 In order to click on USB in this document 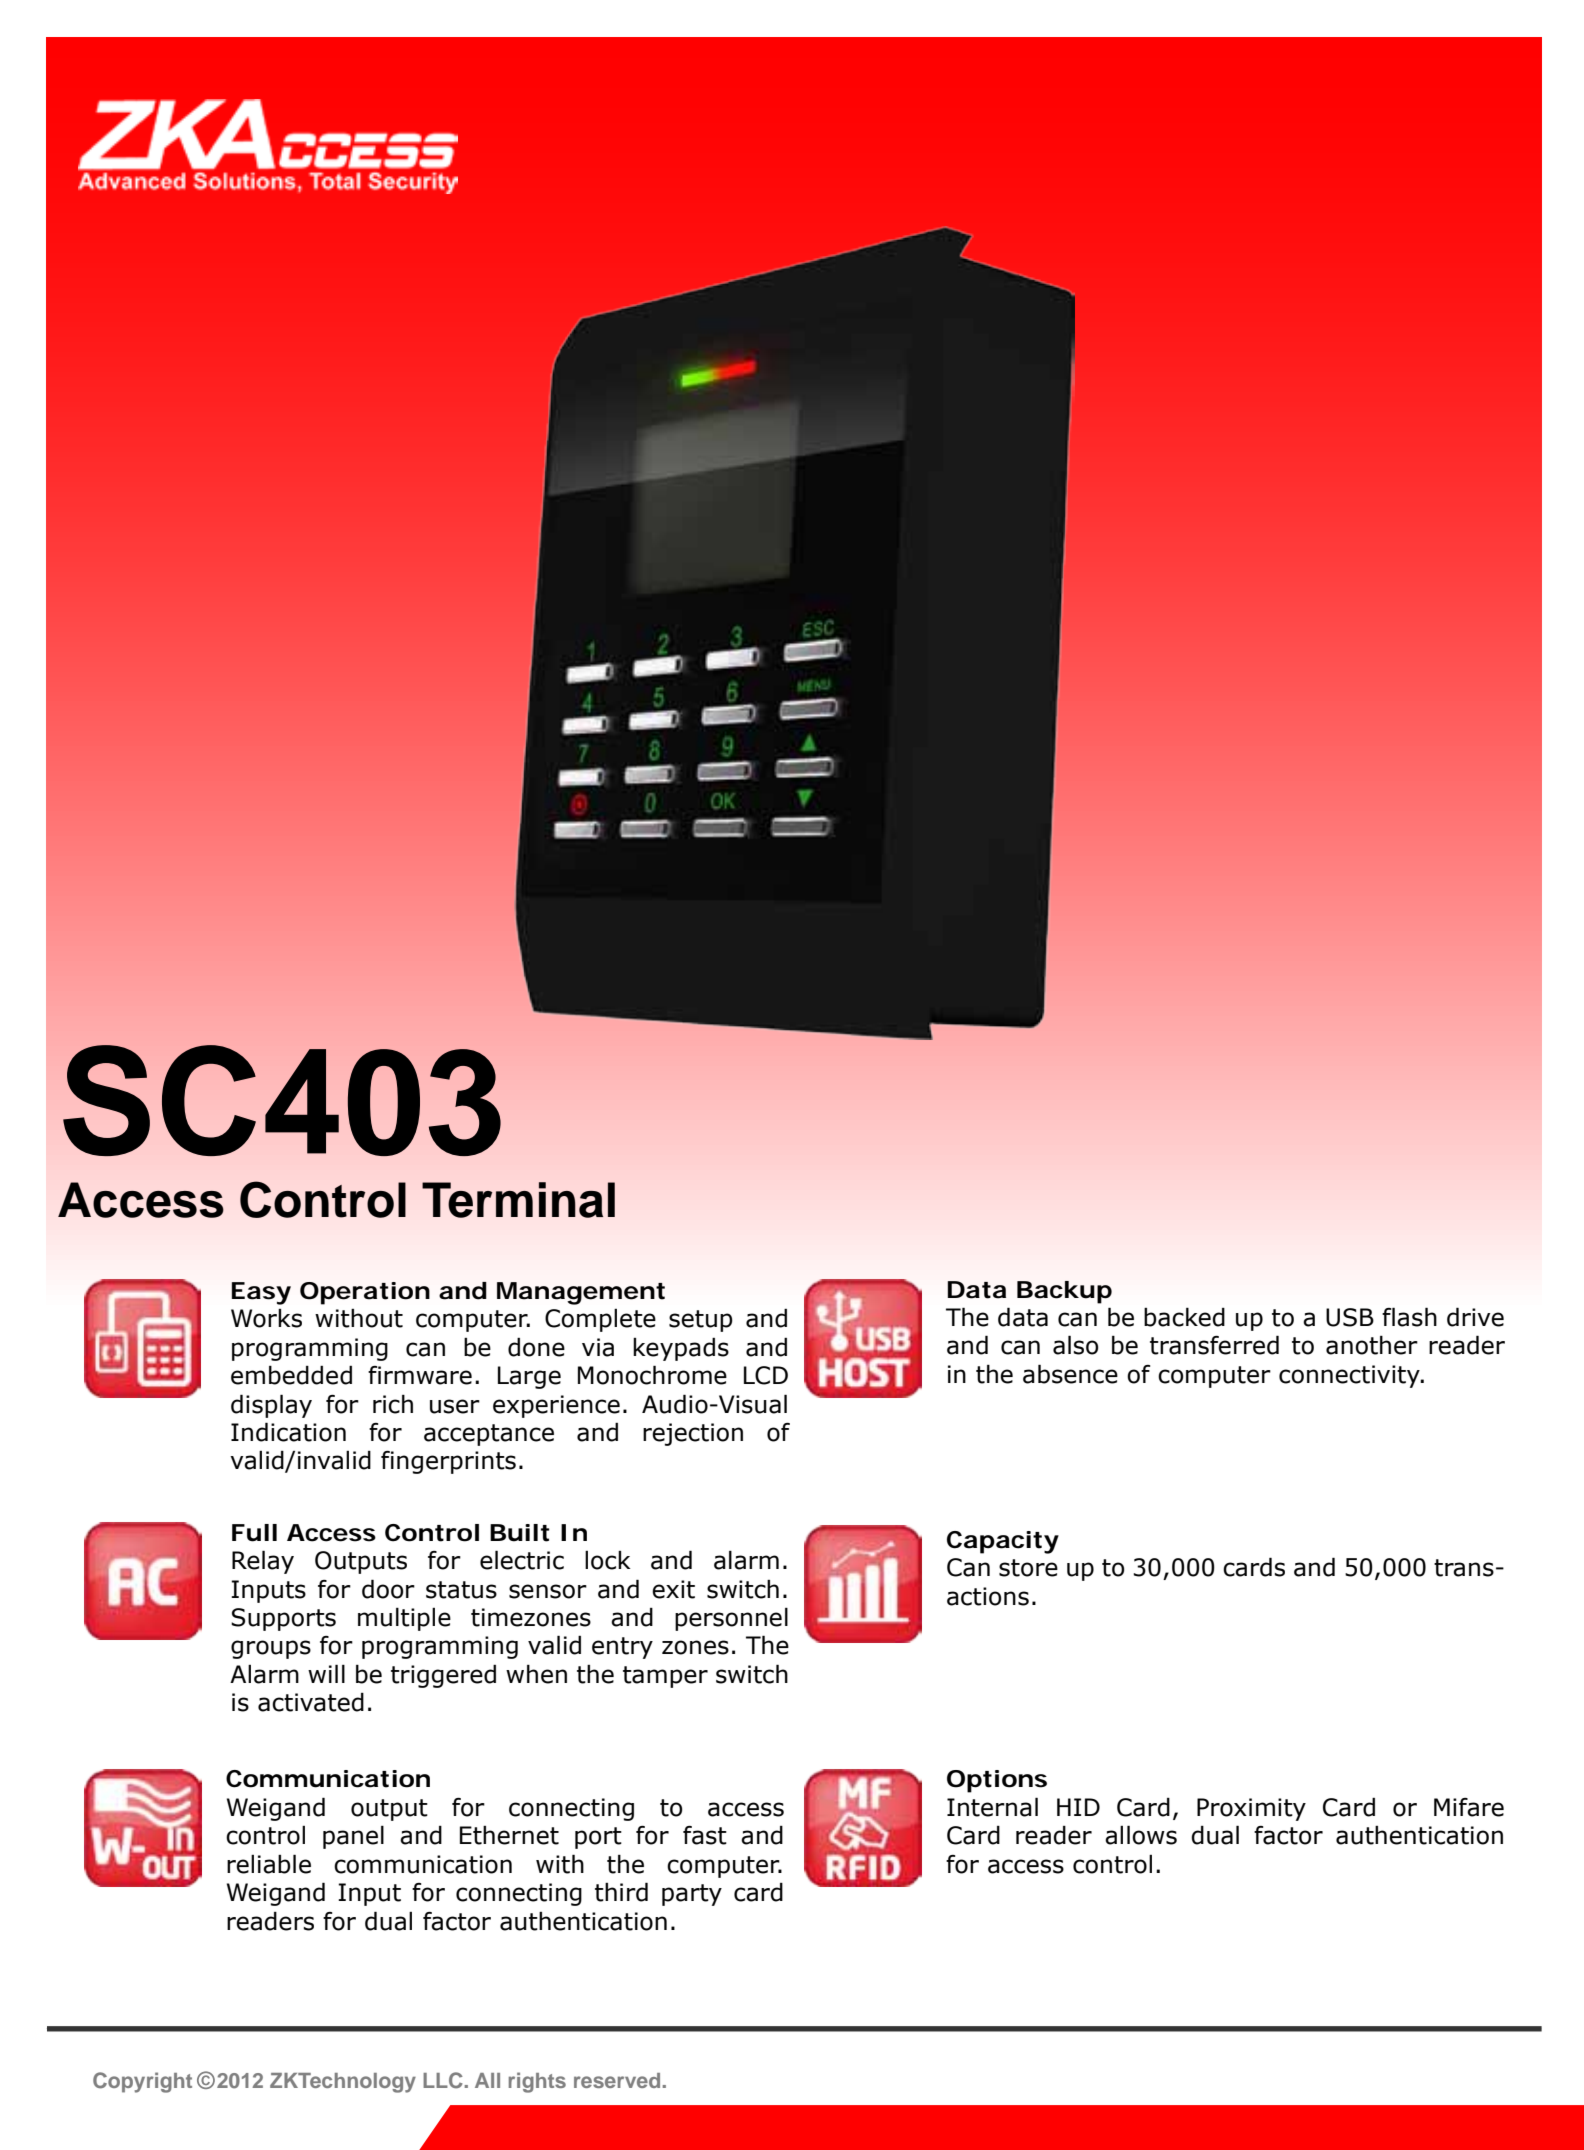, I will do `click(1350, 1317)`.
